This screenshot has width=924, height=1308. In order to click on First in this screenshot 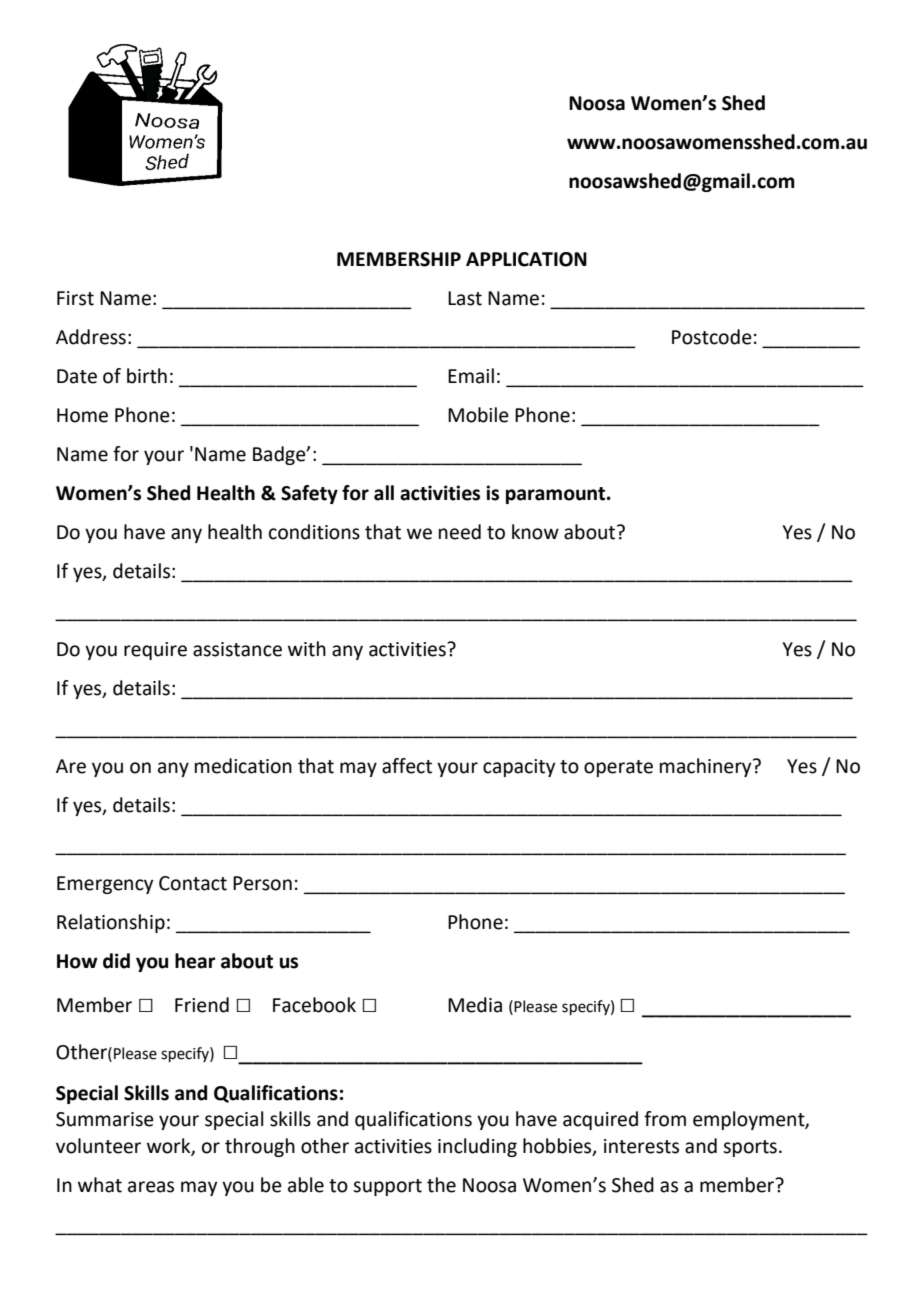, I will do `click(75, 298)`.
